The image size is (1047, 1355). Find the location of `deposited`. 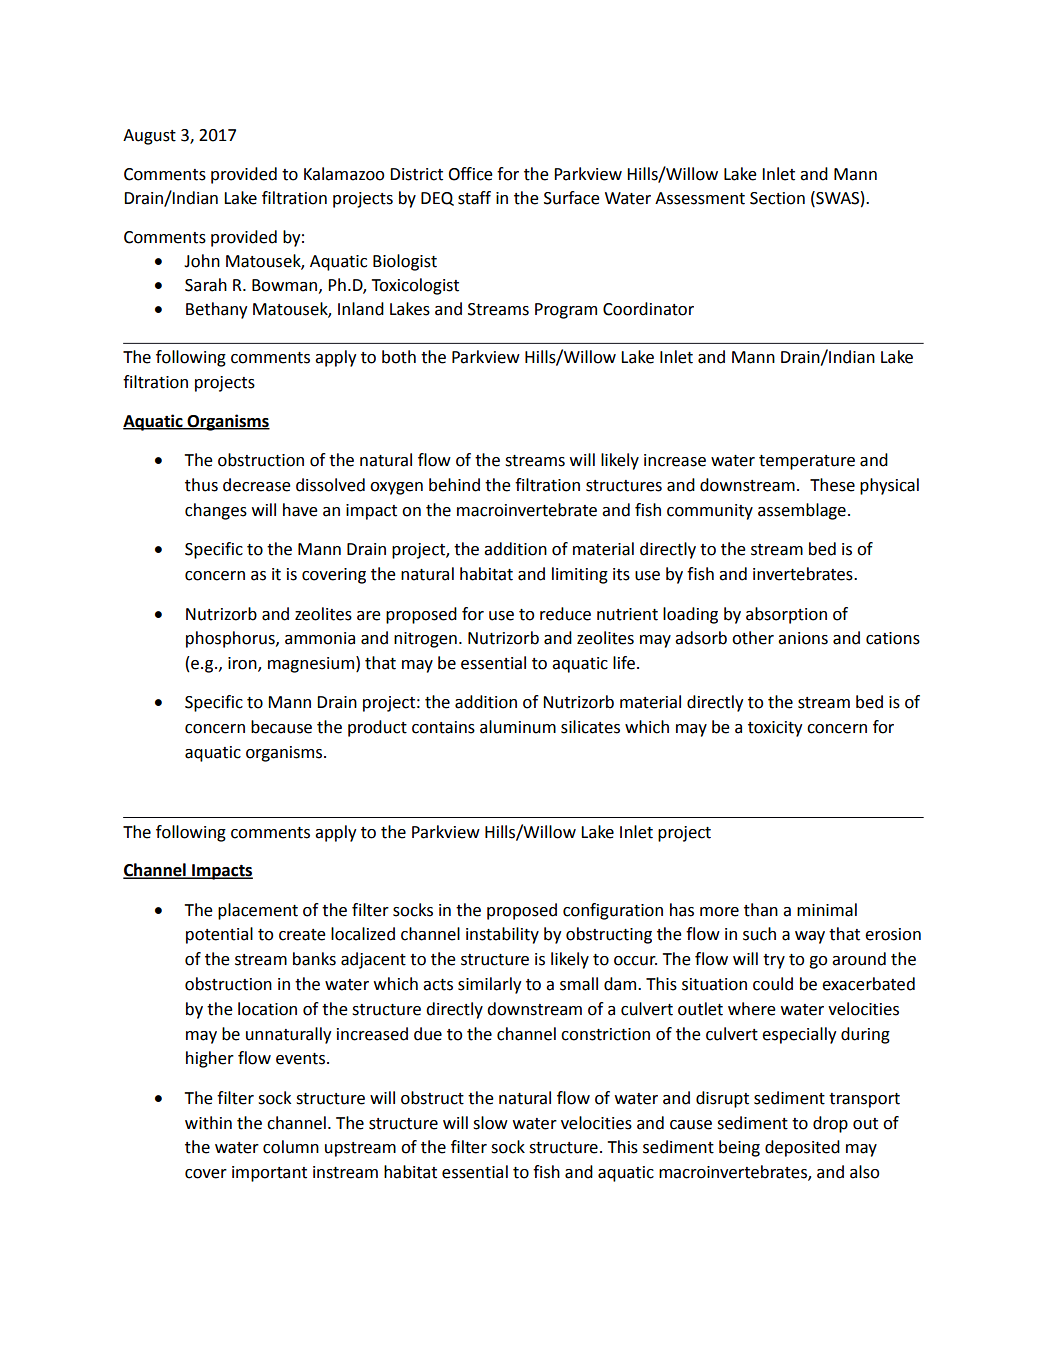

deposited is located at coordinates (802, 1148).
